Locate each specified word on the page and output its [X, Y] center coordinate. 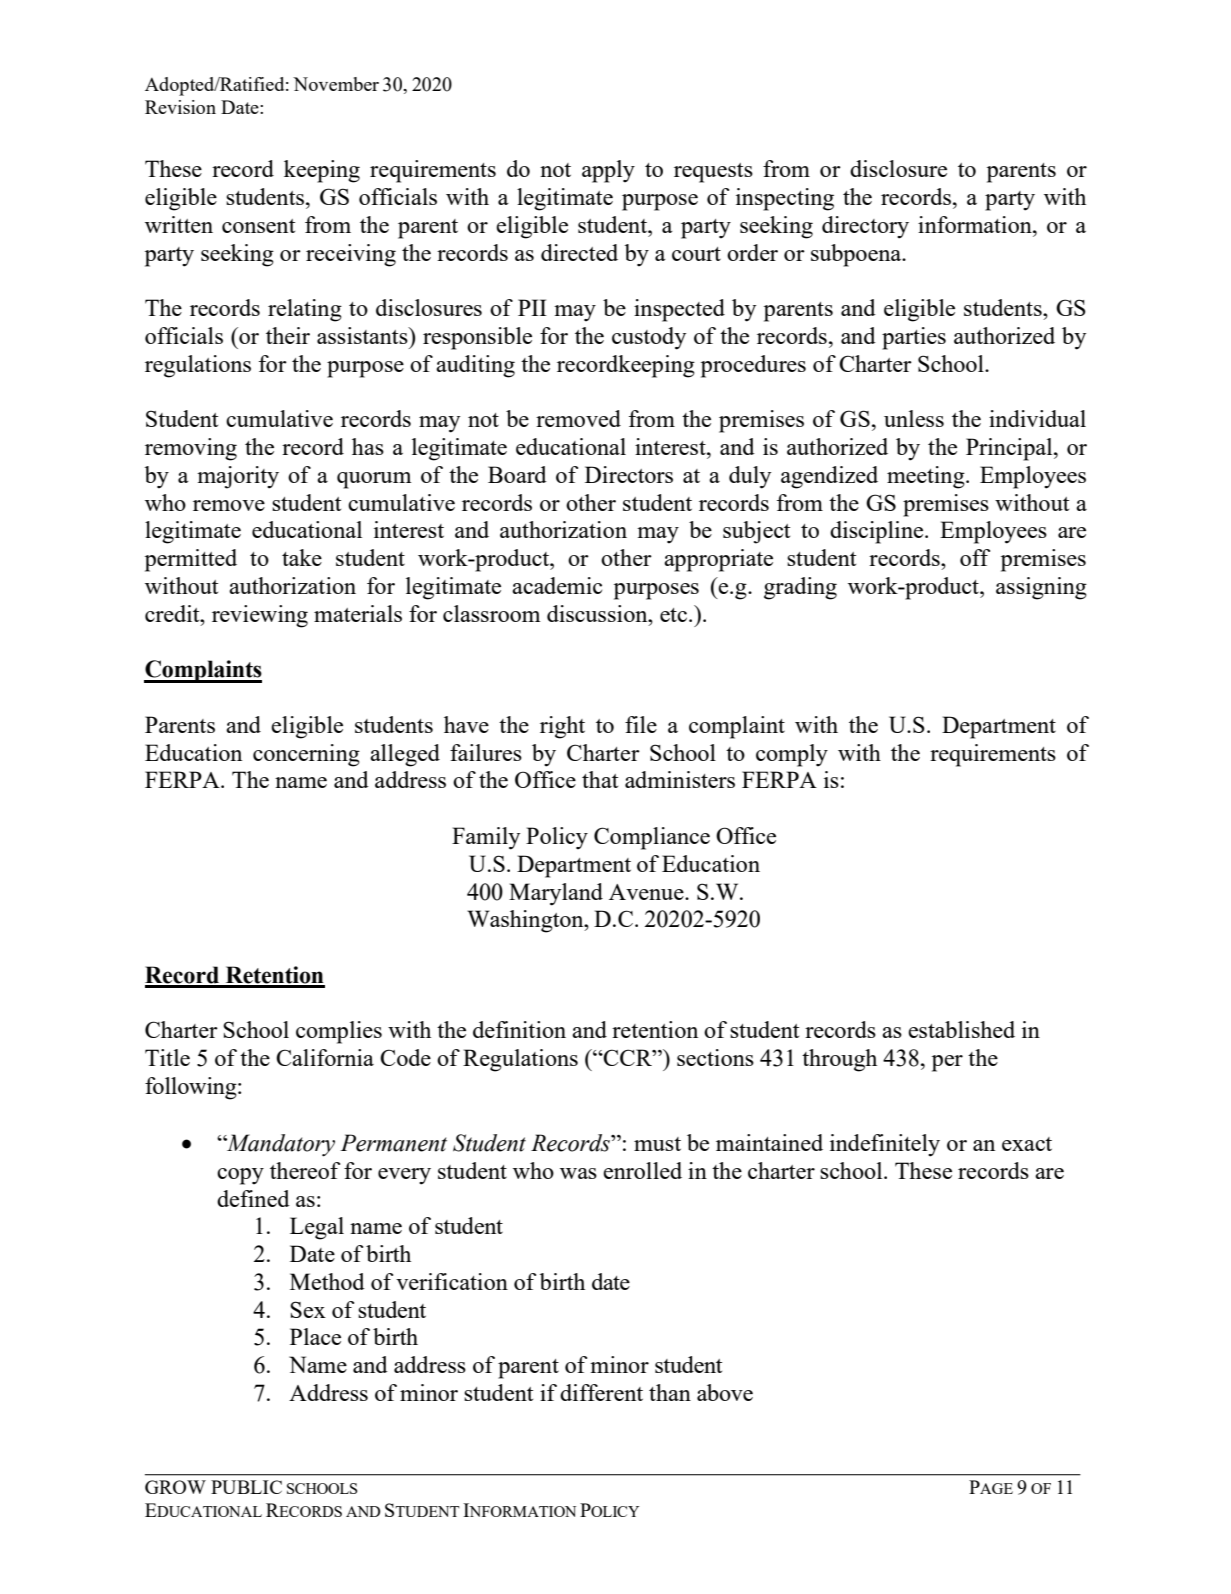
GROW [175, 1487]
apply [608, 171]
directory [865, 227]
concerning [306, 755]
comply [792, 755]
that [600, 779]
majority [238, 477]
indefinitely [885, 1145]
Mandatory [280, 1145]
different [601, 1392]
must [657, 1144]
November [336, 84]
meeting [927, 477]
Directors [629, 474]
